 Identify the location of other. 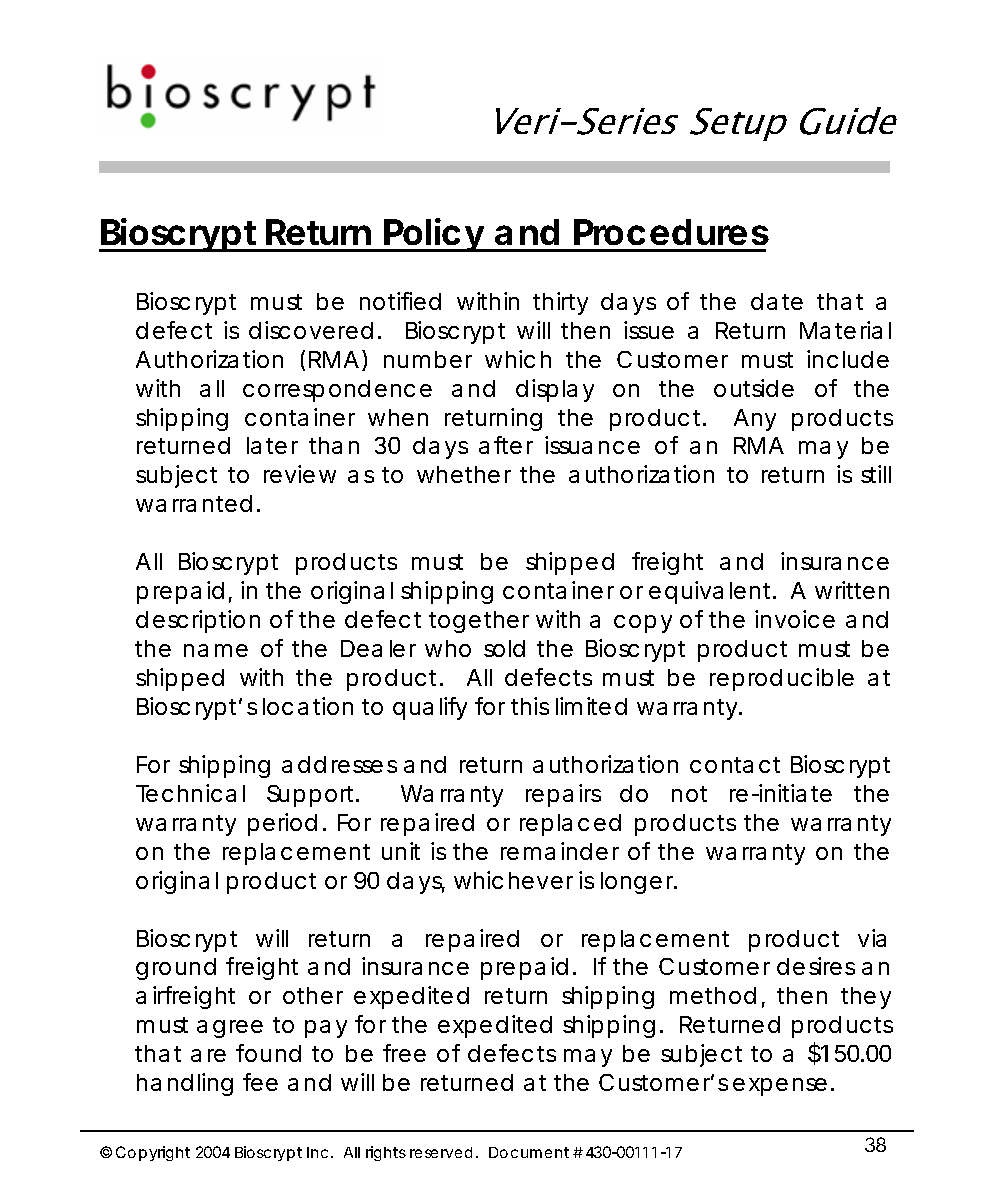
(313, 995).
